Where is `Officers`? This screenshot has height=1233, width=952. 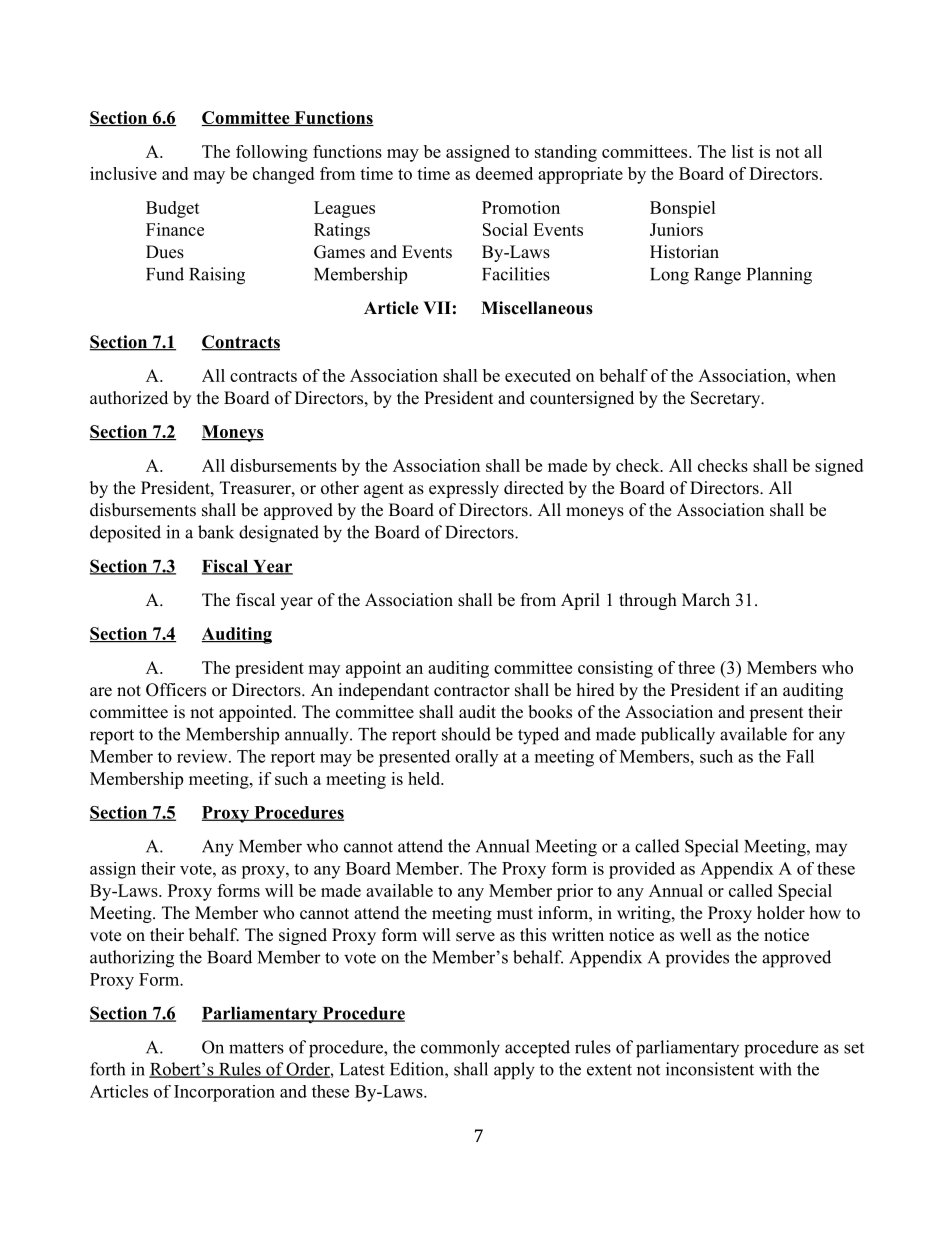
Officers is located at coordinates (176, 690).
